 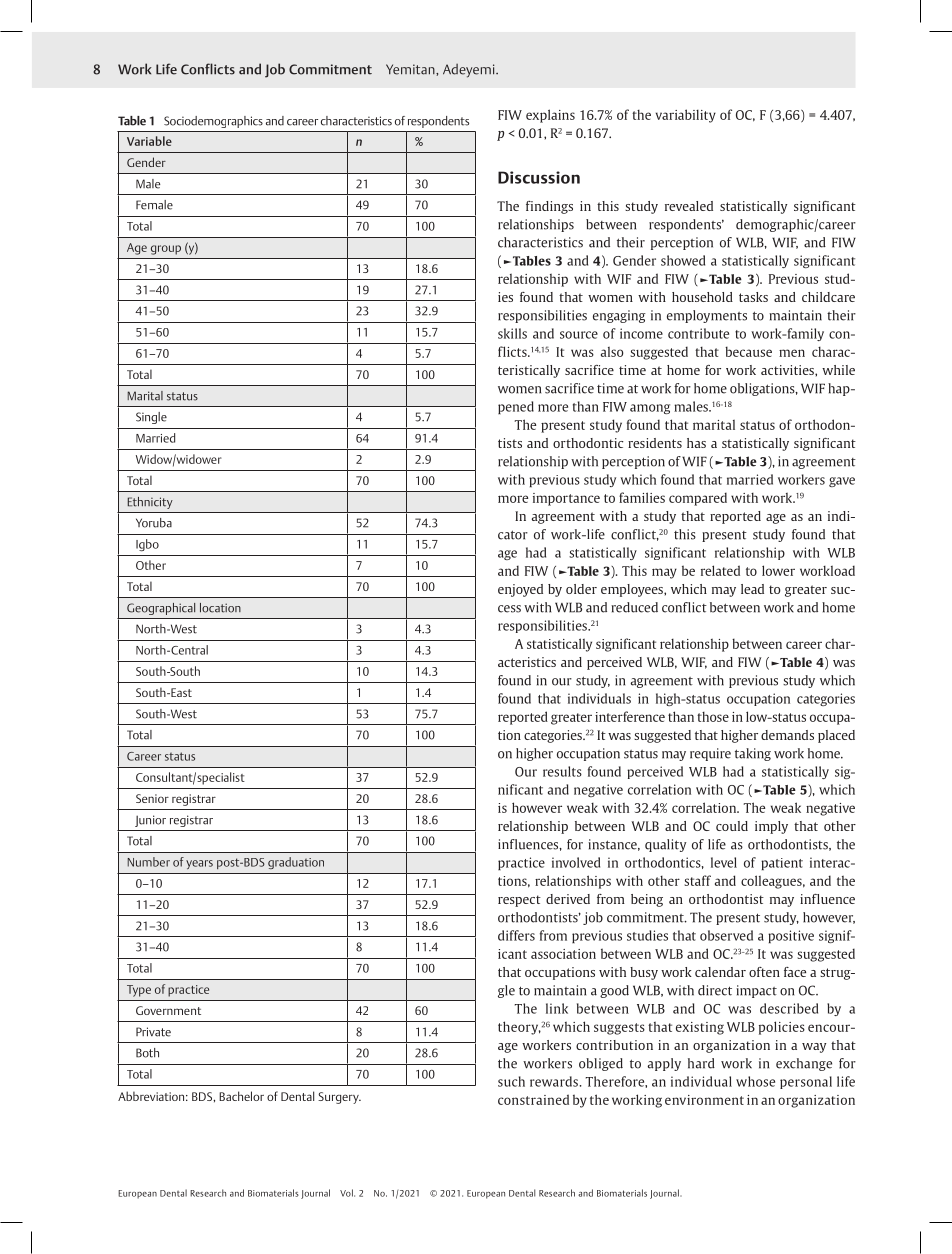 I want to click on variability, so click(x=686, y=116).
